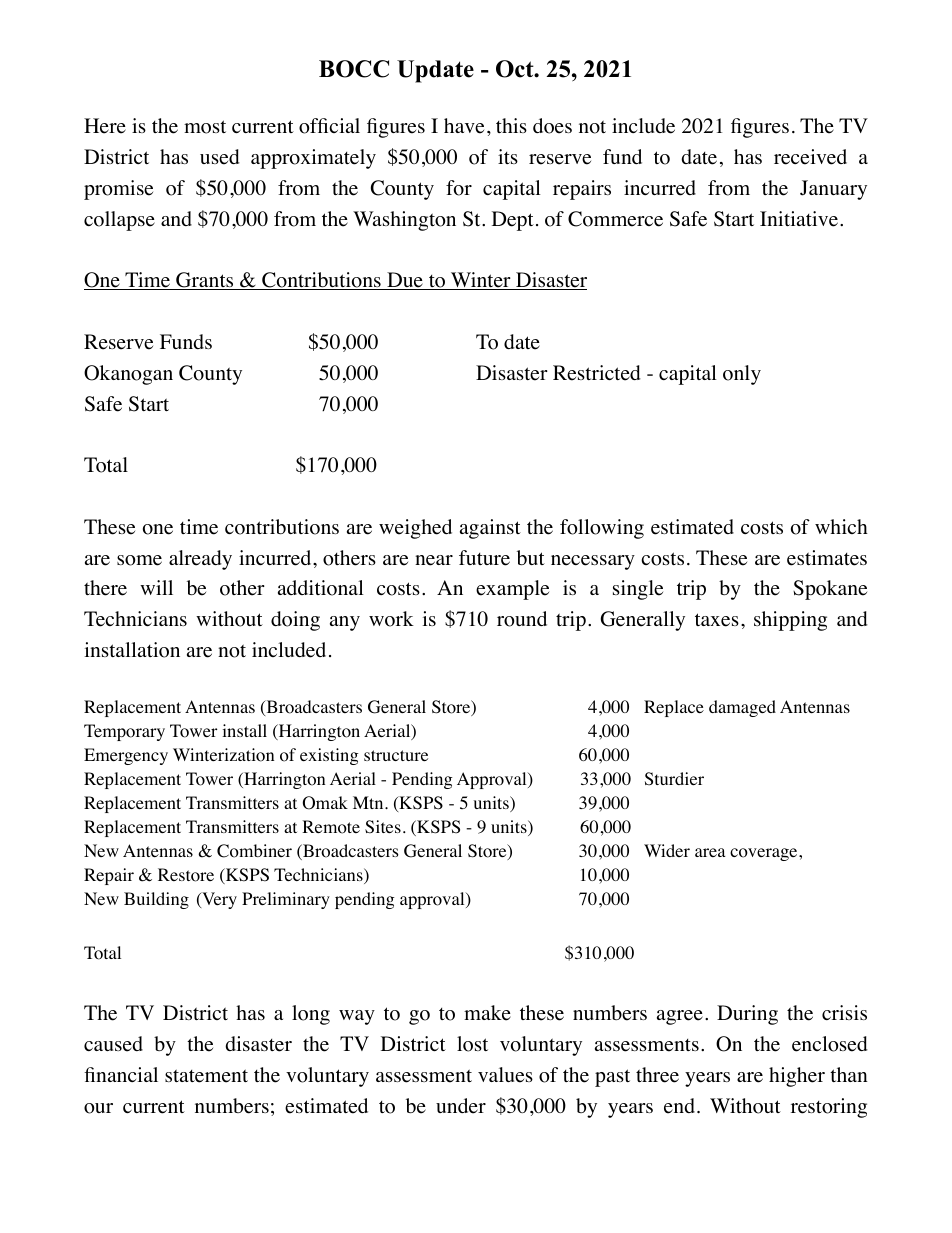  What do you see at coordinates (810, 157) in the screenshot?
I see `received` at bounding box center [810, 157].
